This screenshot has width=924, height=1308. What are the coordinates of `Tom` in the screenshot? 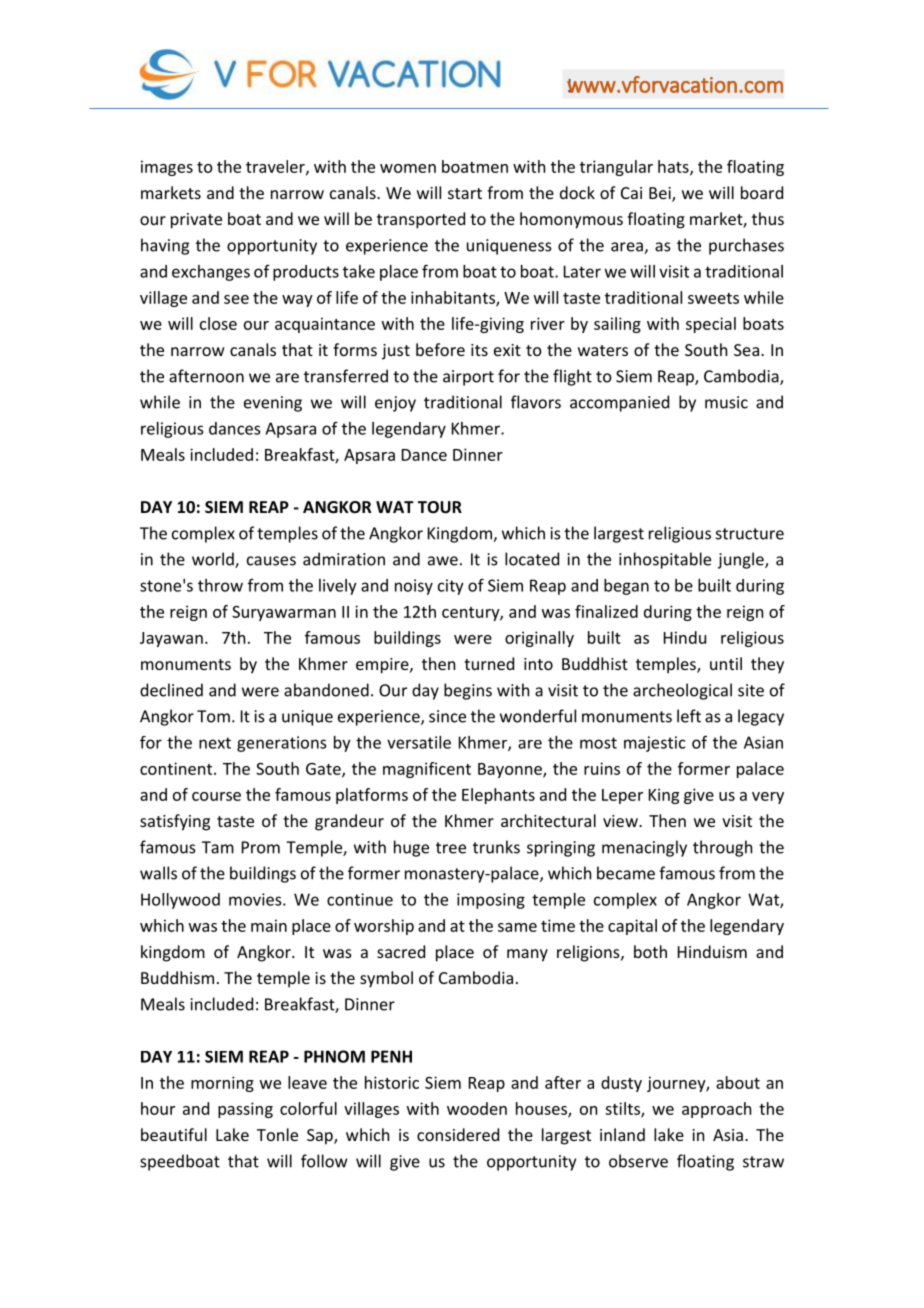 It's located at (213, 716).
